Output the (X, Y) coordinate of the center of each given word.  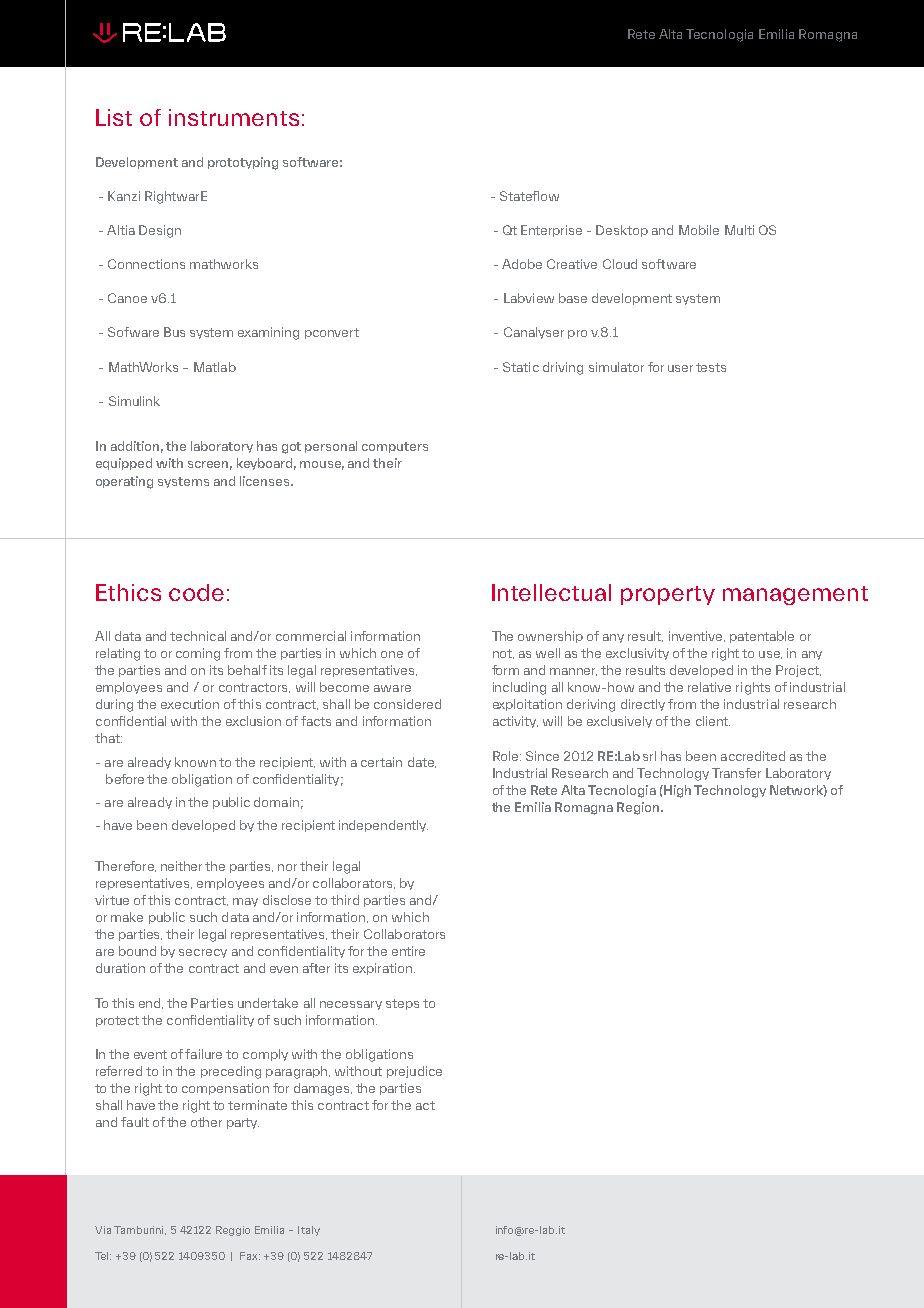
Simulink (134, 401)
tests (711, 367)
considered (407, 704)
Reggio (233, 1231)
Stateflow (529, 196)
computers (395, 447)
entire (408, 951)
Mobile (699, 230)
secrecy (203, 953)
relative (709, 687)
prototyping (243, 163)
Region (639, 808)
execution (190, 704)
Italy (309, 1231)
